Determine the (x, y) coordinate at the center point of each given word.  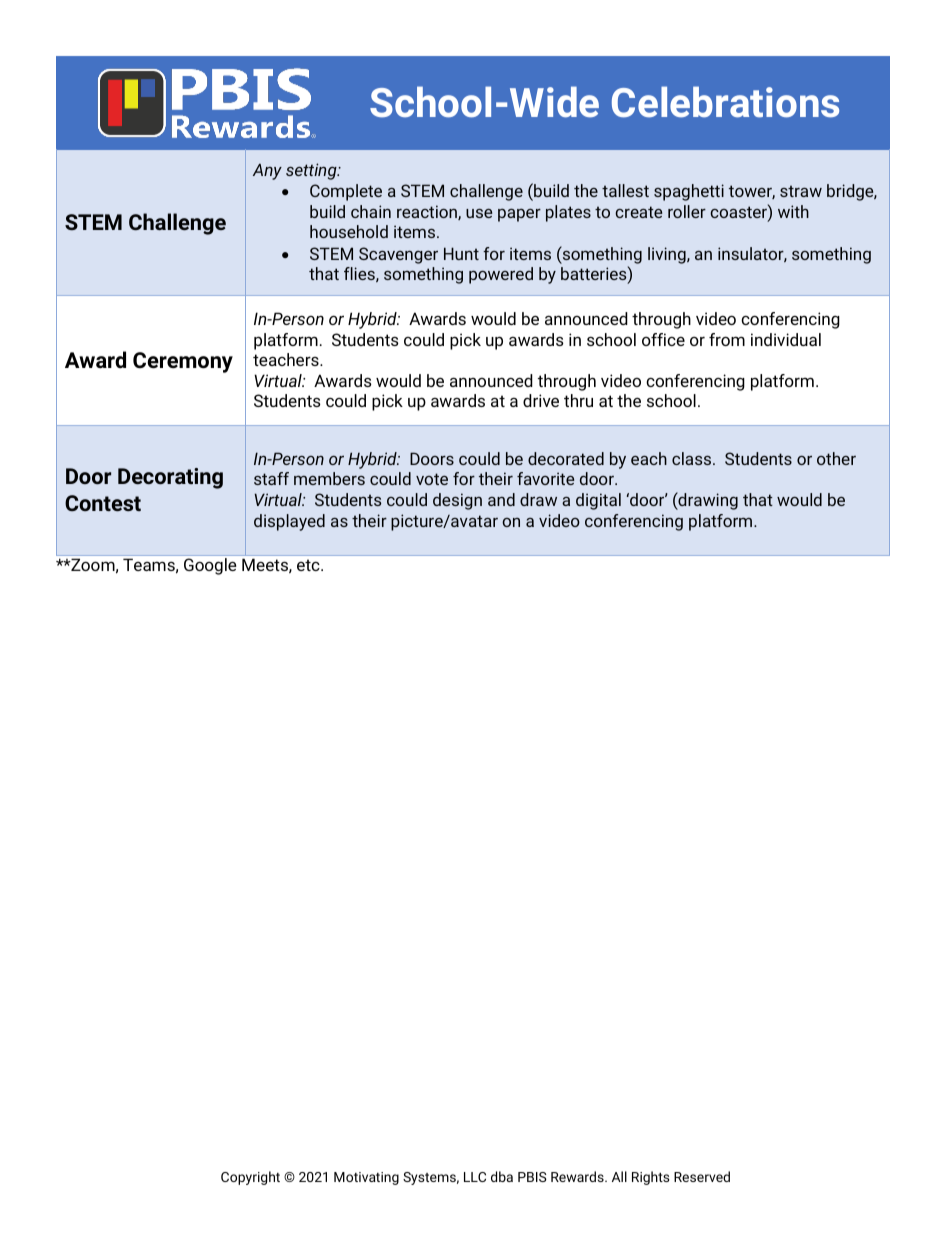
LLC (475, 1177)
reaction (428, 212)
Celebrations (725, 102)
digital (598, 501)
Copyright (250, 1178)
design (457, 501)
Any (267, 172)
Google (210, 566)
